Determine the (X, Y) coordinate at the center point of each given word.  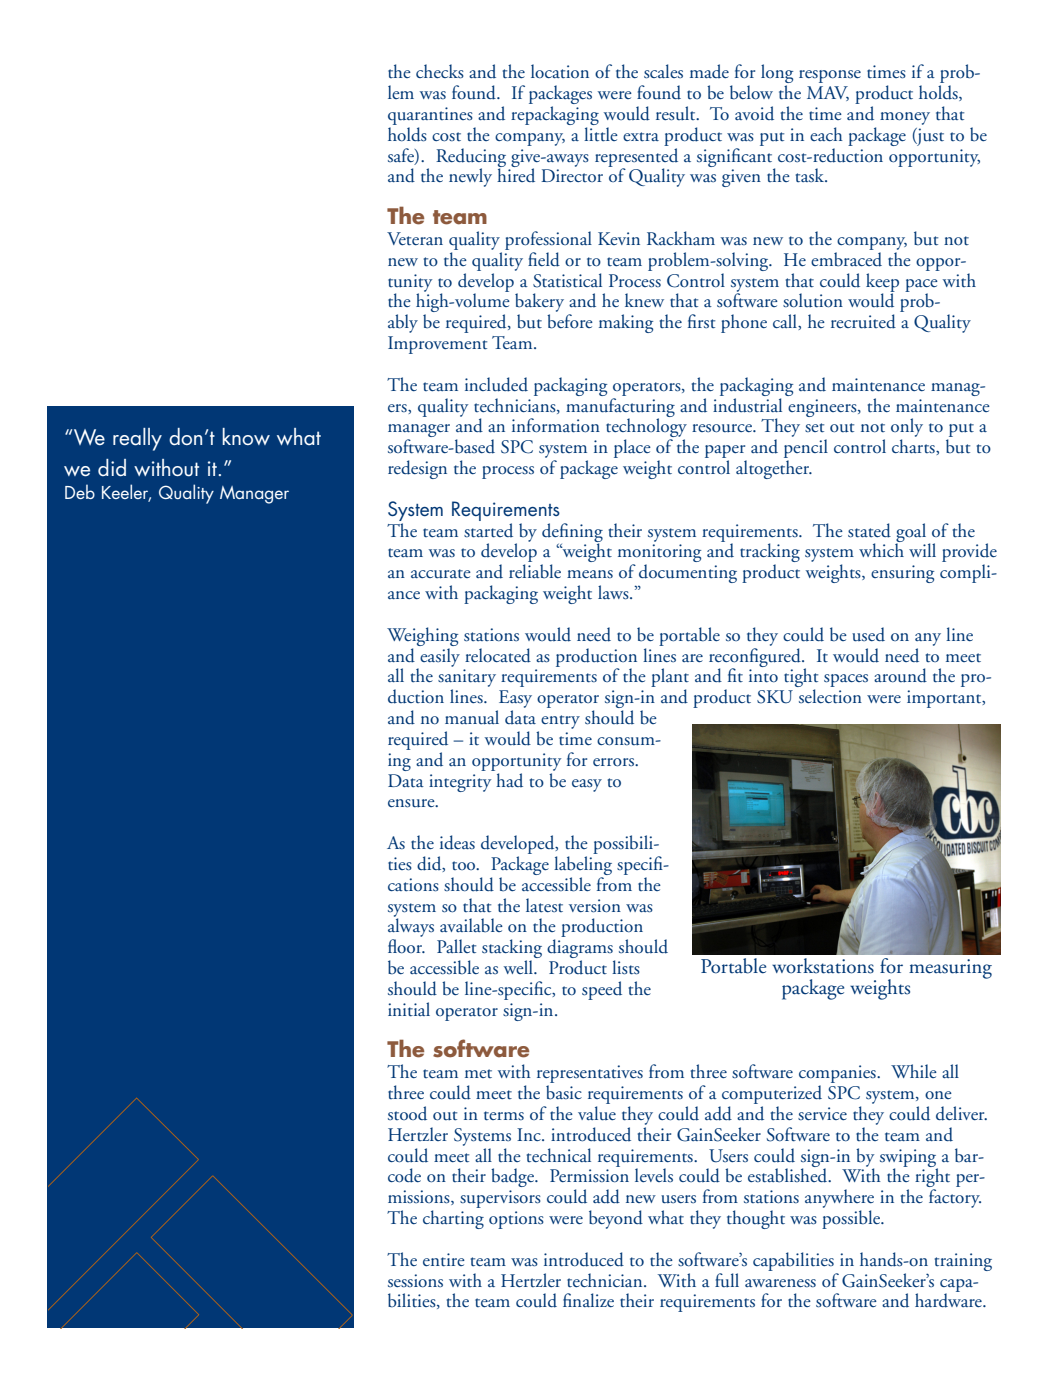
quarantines (430, 116)
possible (852, 1219)
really (137, 439)
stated (869, 530)
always (411, 928)
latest (544, 905)
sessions (415, 1281)
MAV (828, 93)
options (516, 1220)
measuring (950, 969)
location (560, 71)
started (488, 529)
